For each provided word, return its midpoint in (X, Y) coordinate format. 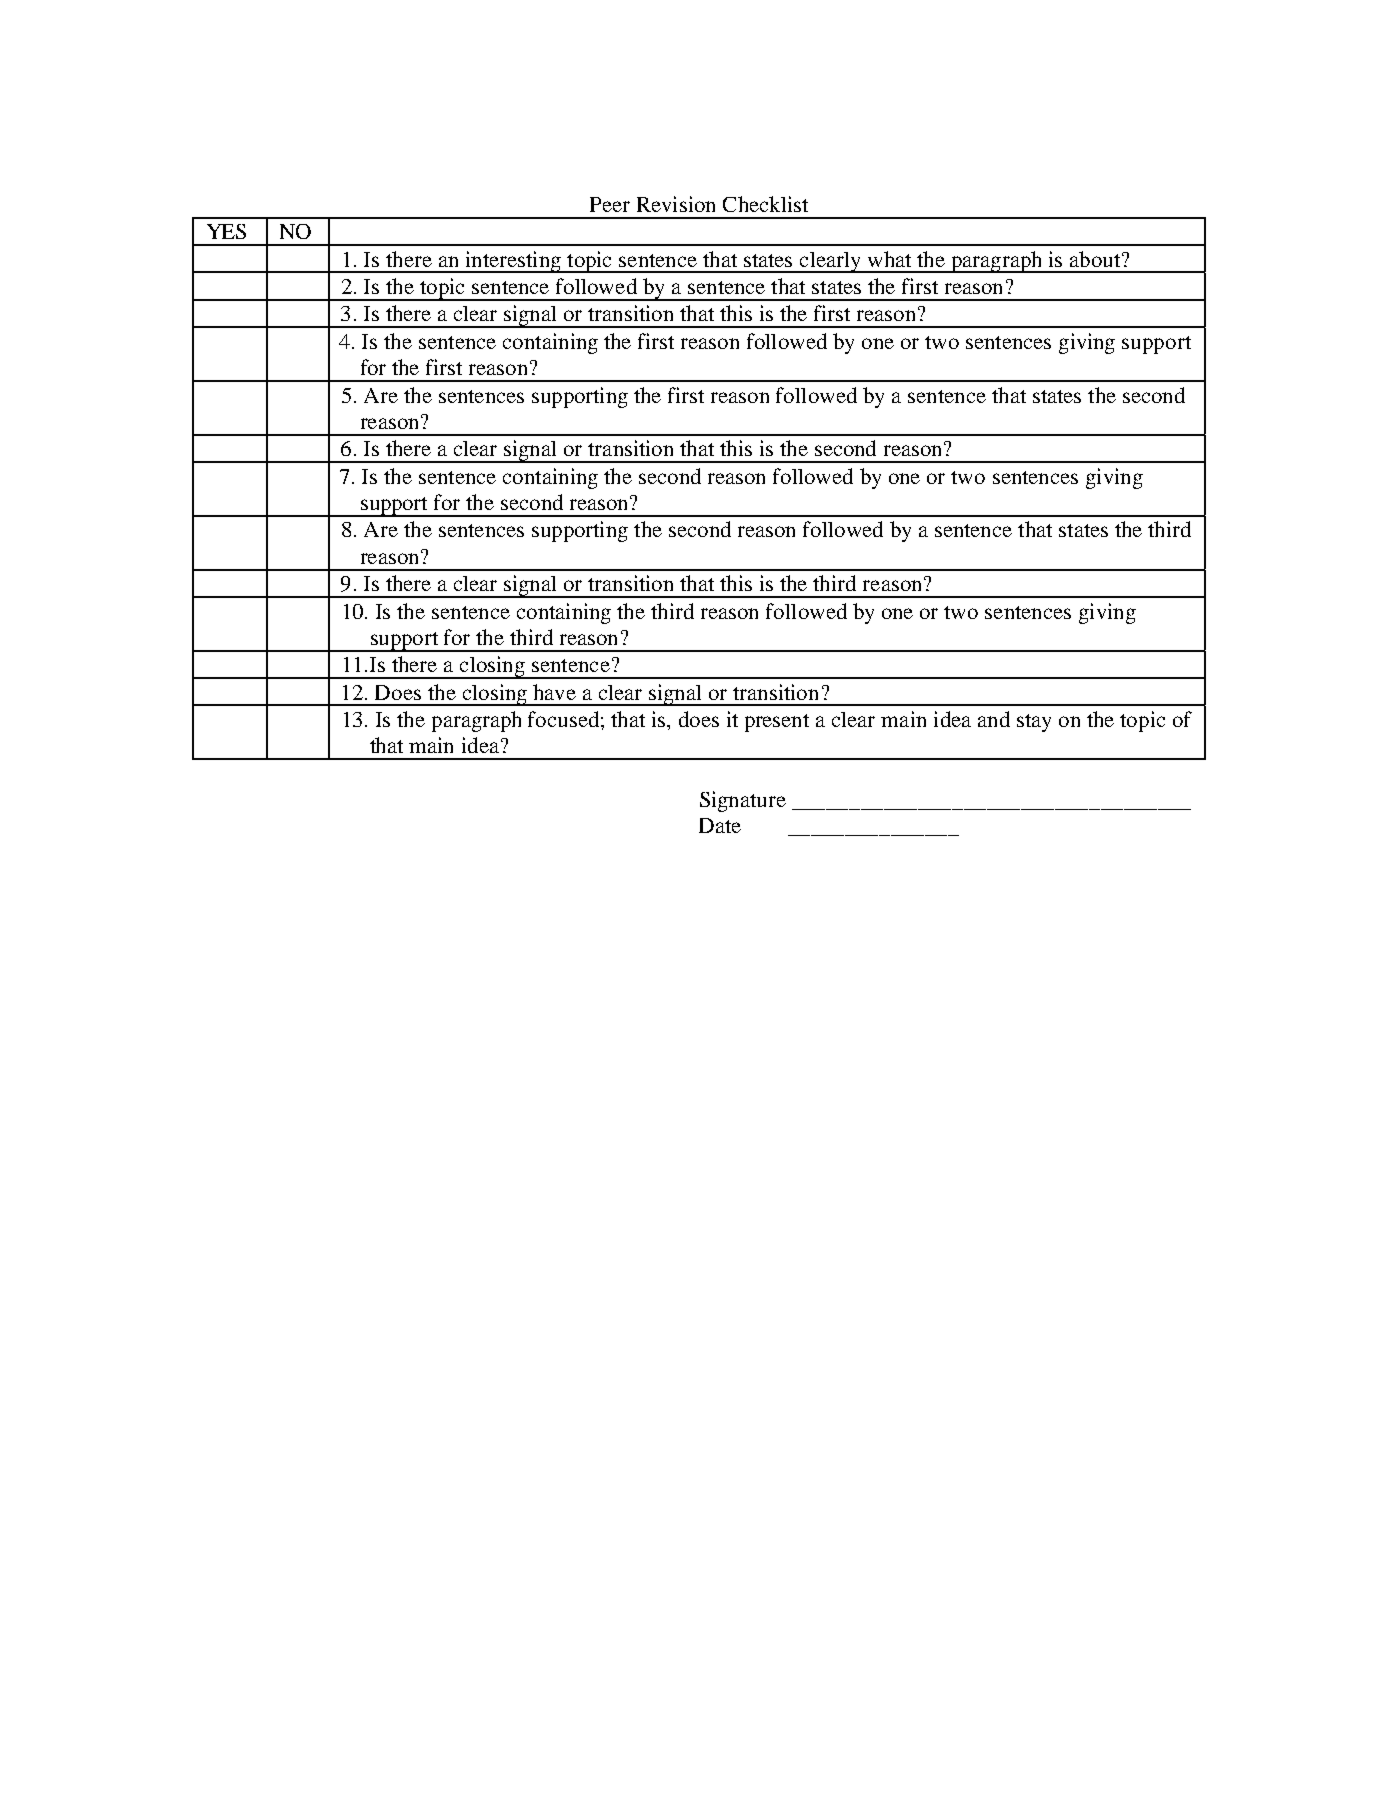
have (554, 692)
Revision (676, 204)
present (777, 723)
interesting (513, 262)
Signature (743, 801)
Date (720, 825)
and (994, 719)
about (1095, 259)
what (889, 259)
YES (226, 231)
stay (1034, 723)
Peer (610, 204)
